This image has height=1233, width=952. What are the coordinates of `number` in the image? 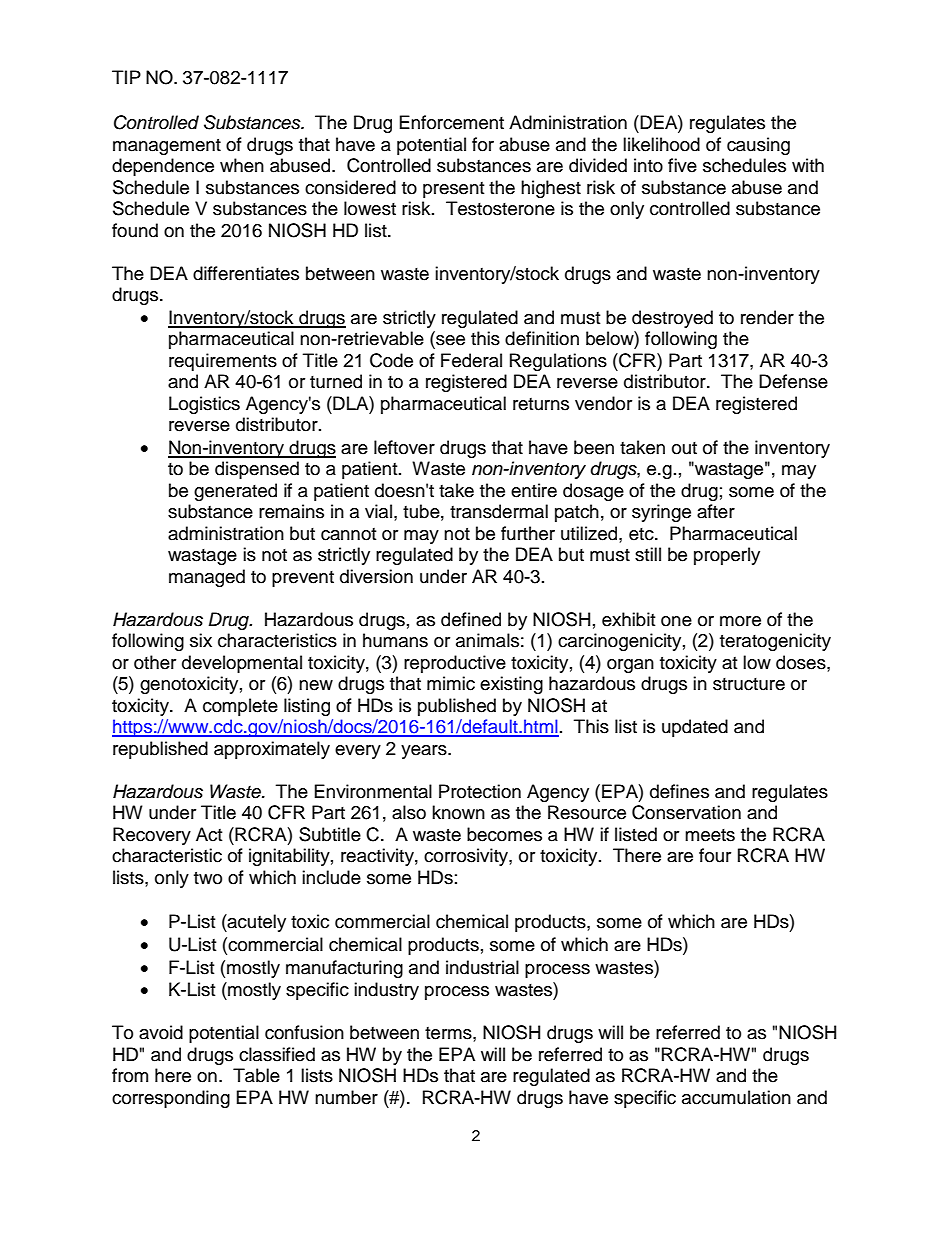 It's located at (346, 1097).
